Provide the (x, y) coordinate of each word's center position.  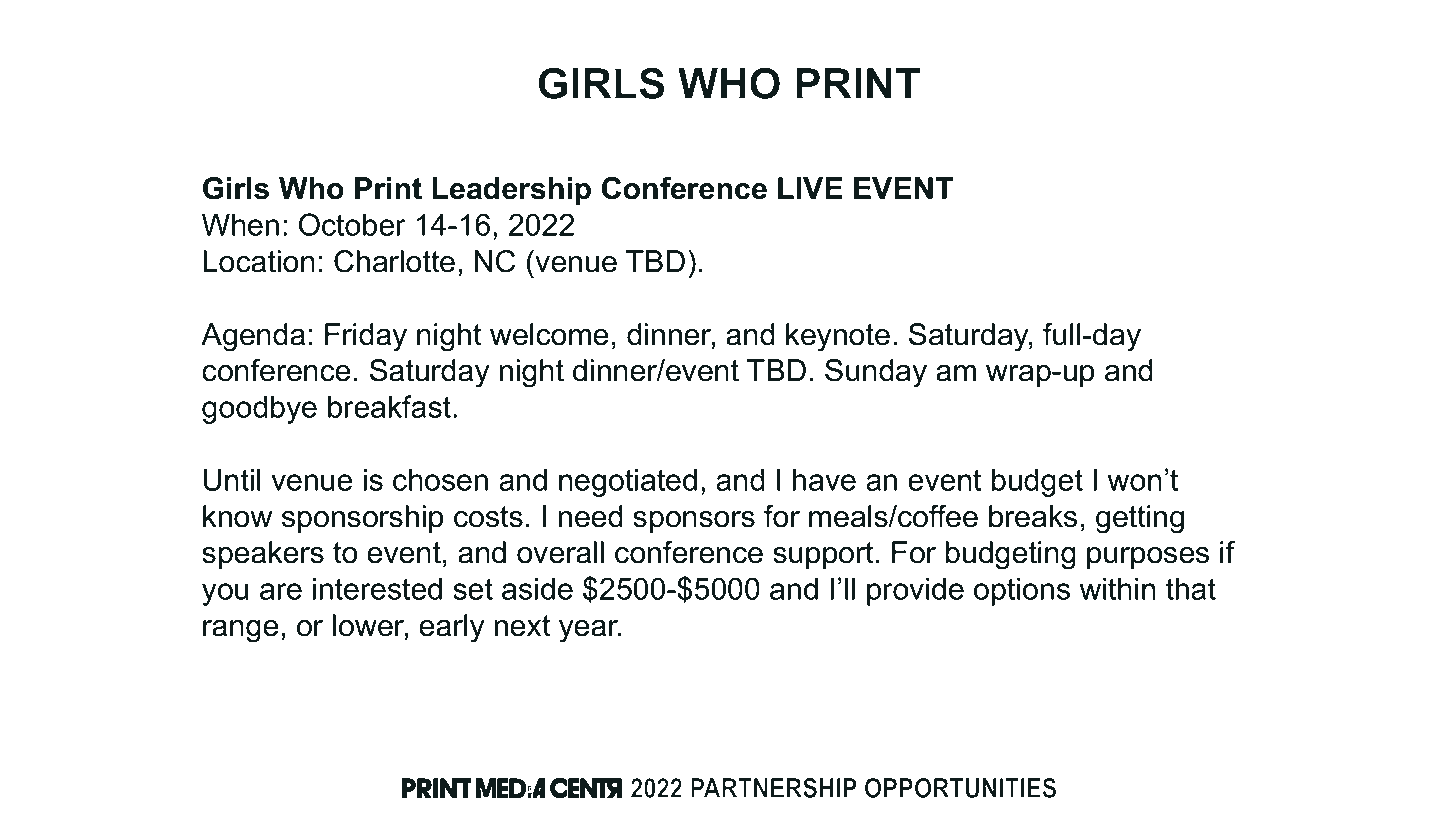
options (1022, 591)
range (240, 631)
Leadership (511, 191)
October (352, 224)
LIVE (810, 188)
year (590, 631)
